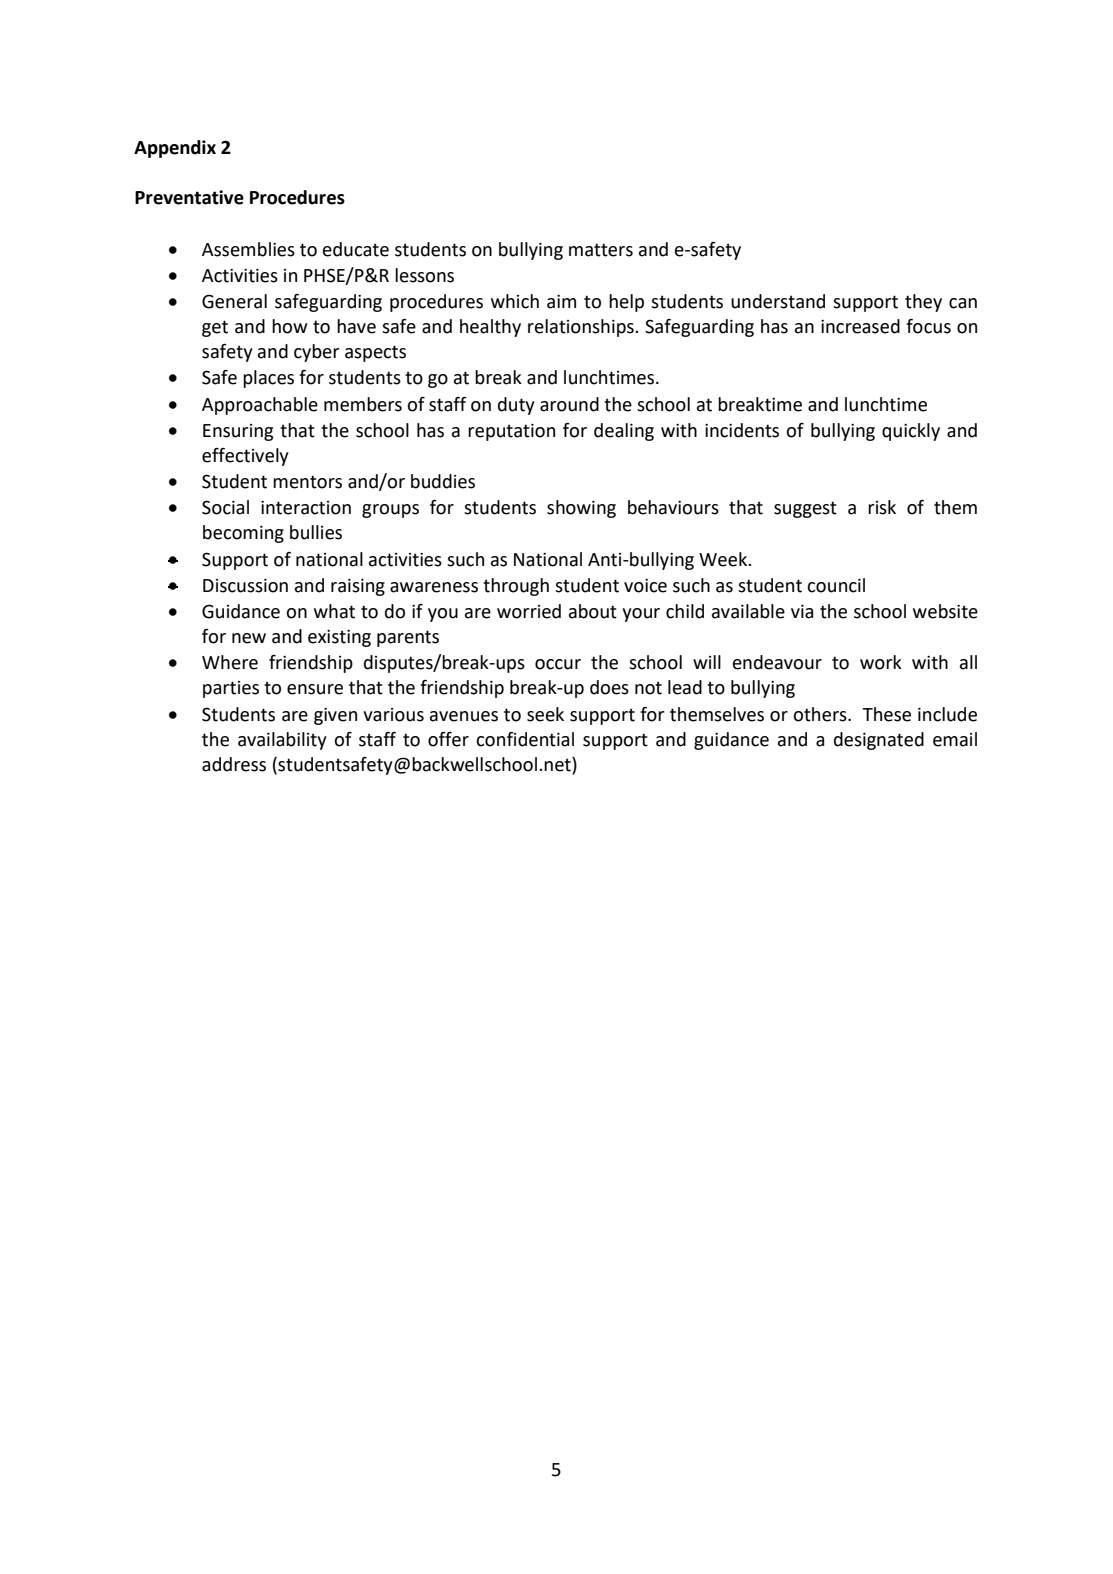 The image size is (1113, 1574). I want to click on effectively, so click(245, 457).
